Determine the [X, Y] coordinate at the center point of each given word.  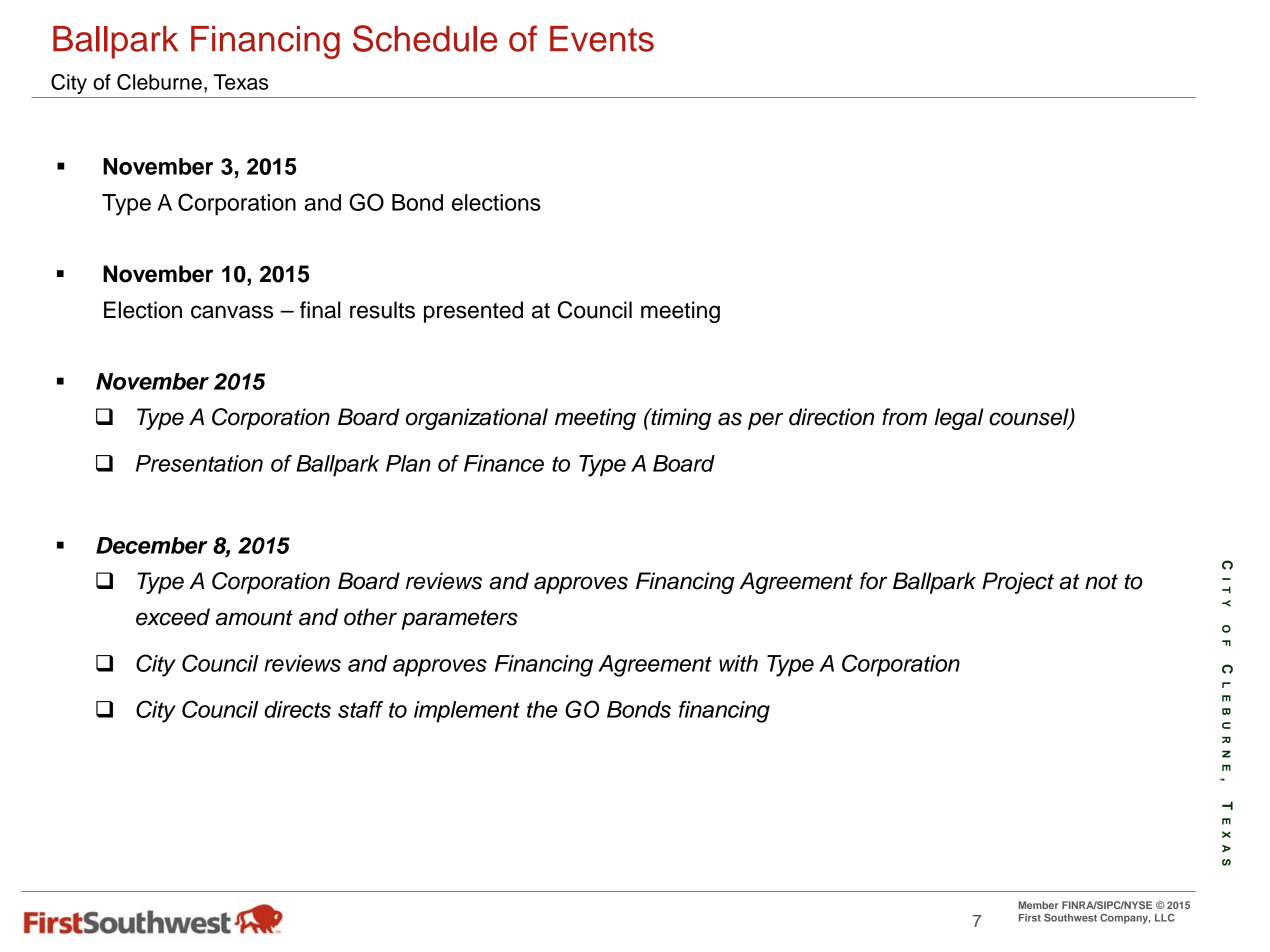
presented [473, 312]
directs [297, 709]
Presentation [199, 463]
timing [680, 419]
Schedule [425, 38]
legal [959, 419]
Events [602, 39]
